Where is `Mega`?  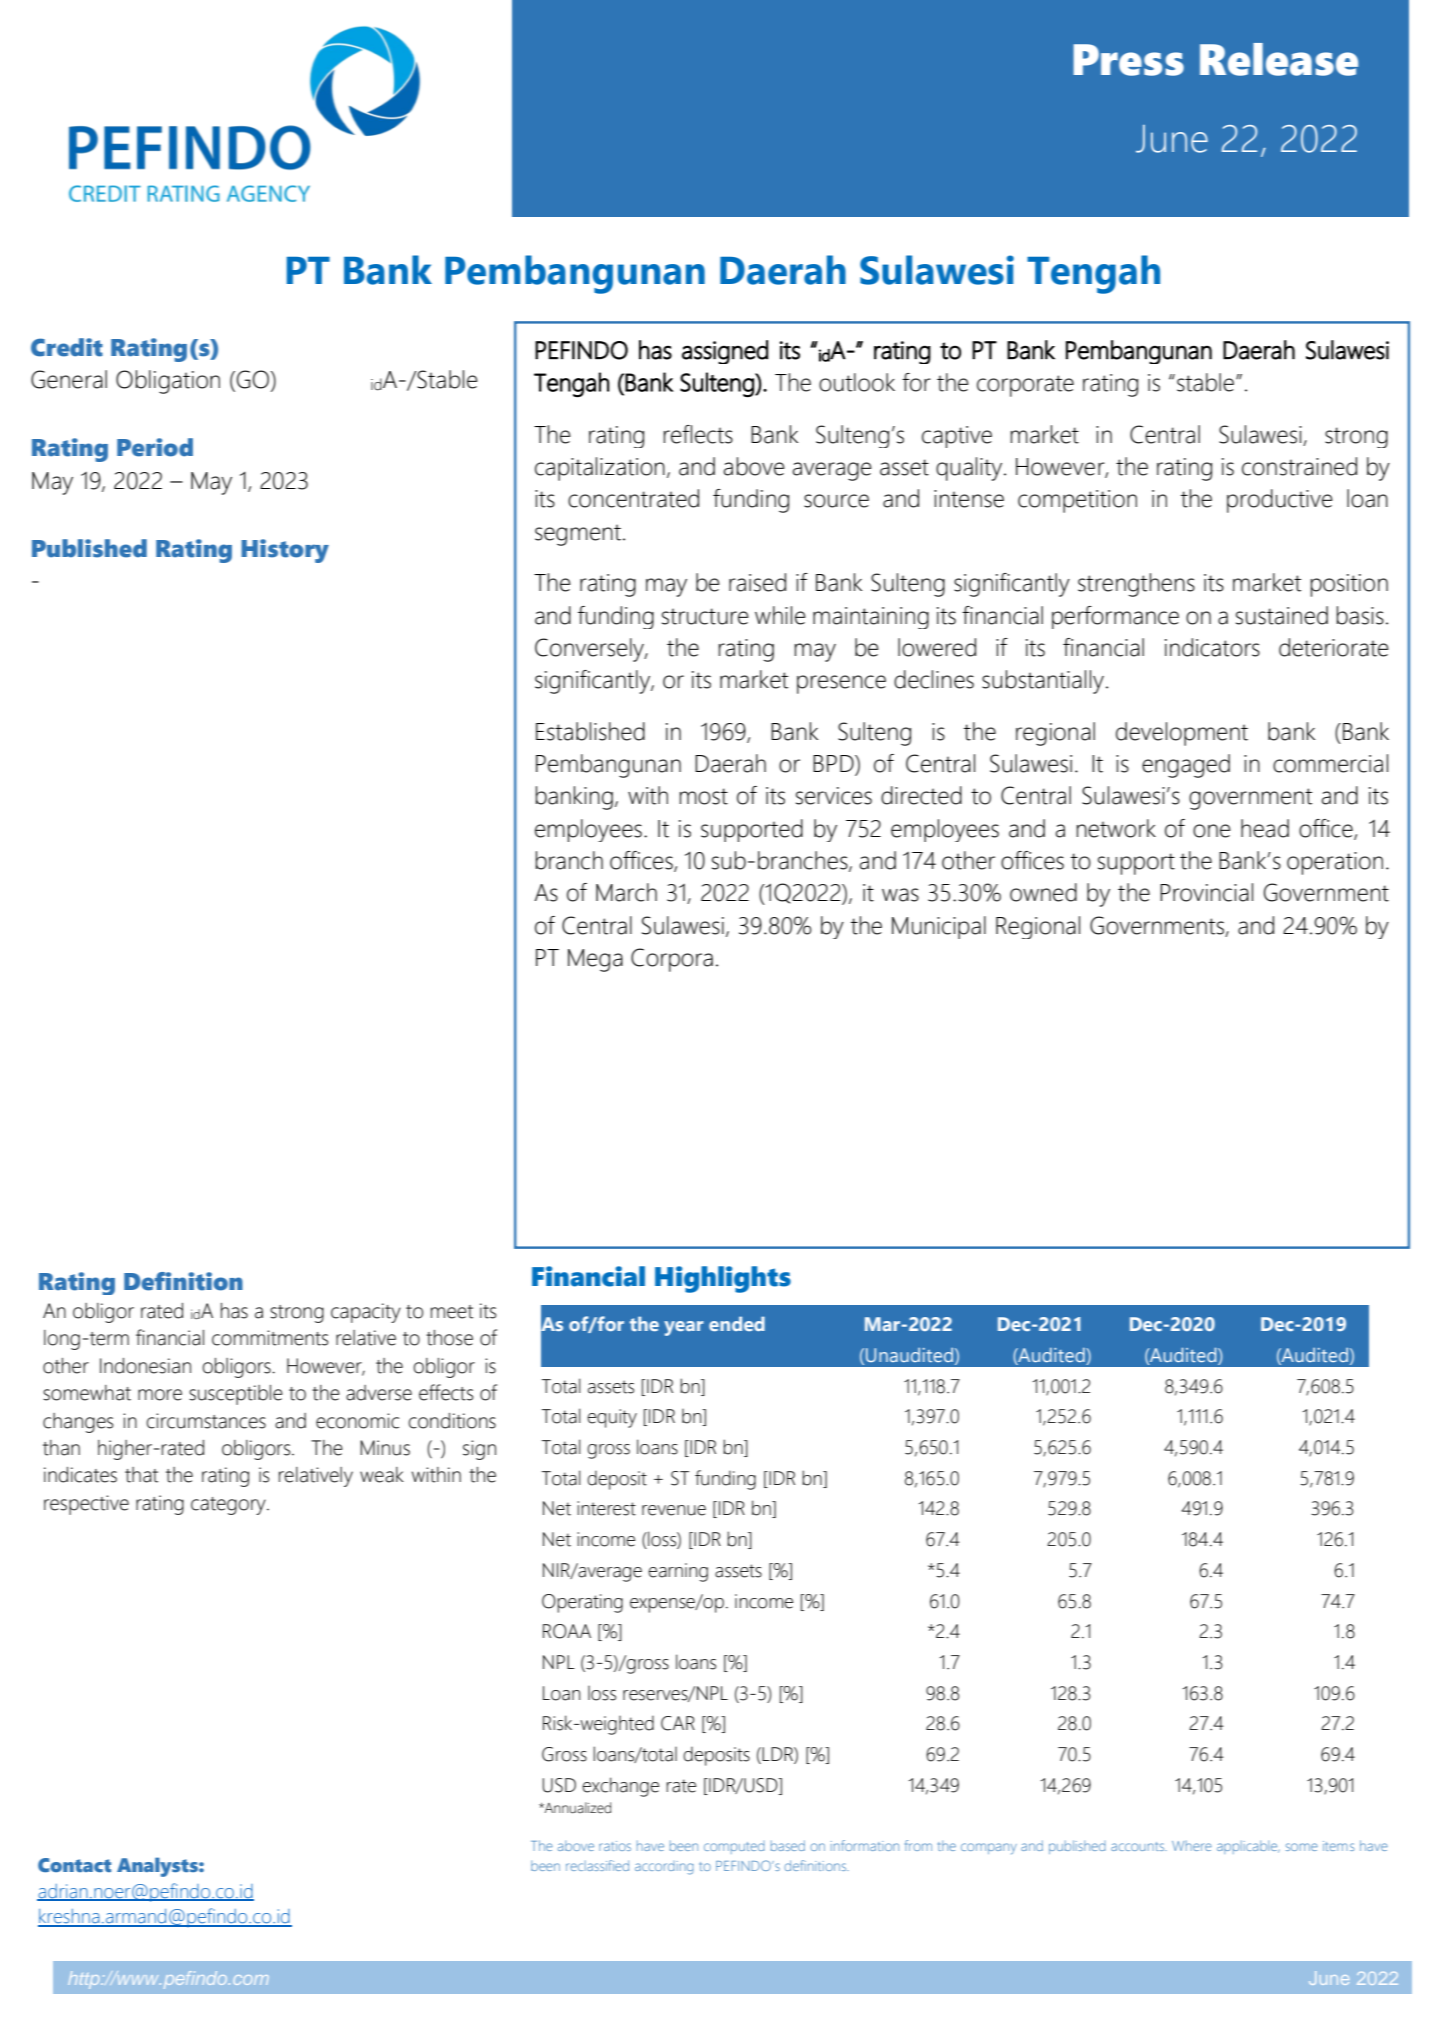
Mega is located at coordinates (595, 960).
